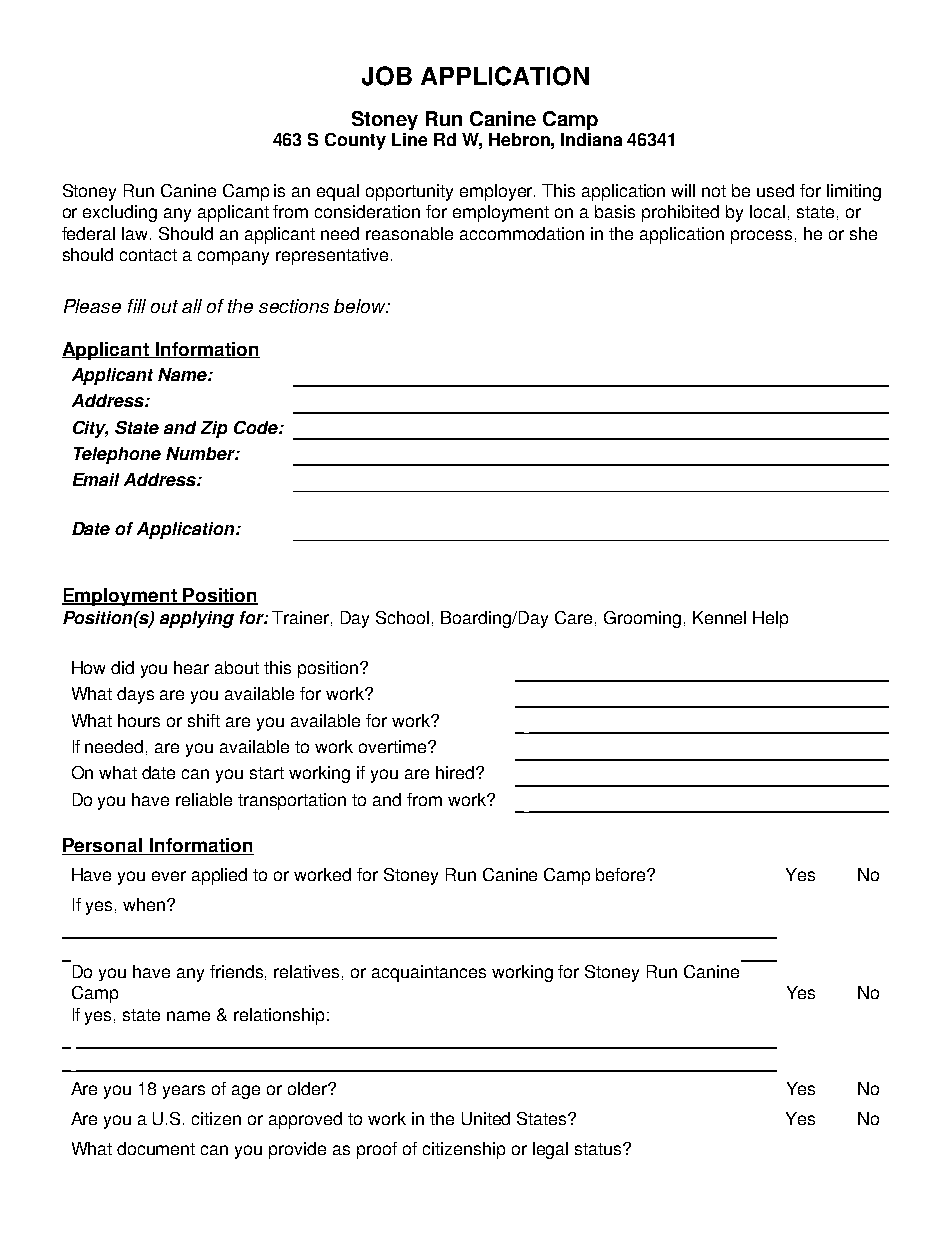 This image has width=952, height=1233. Describe the element at coordinates (409, 139) in the image. I see `Line` at that location.
